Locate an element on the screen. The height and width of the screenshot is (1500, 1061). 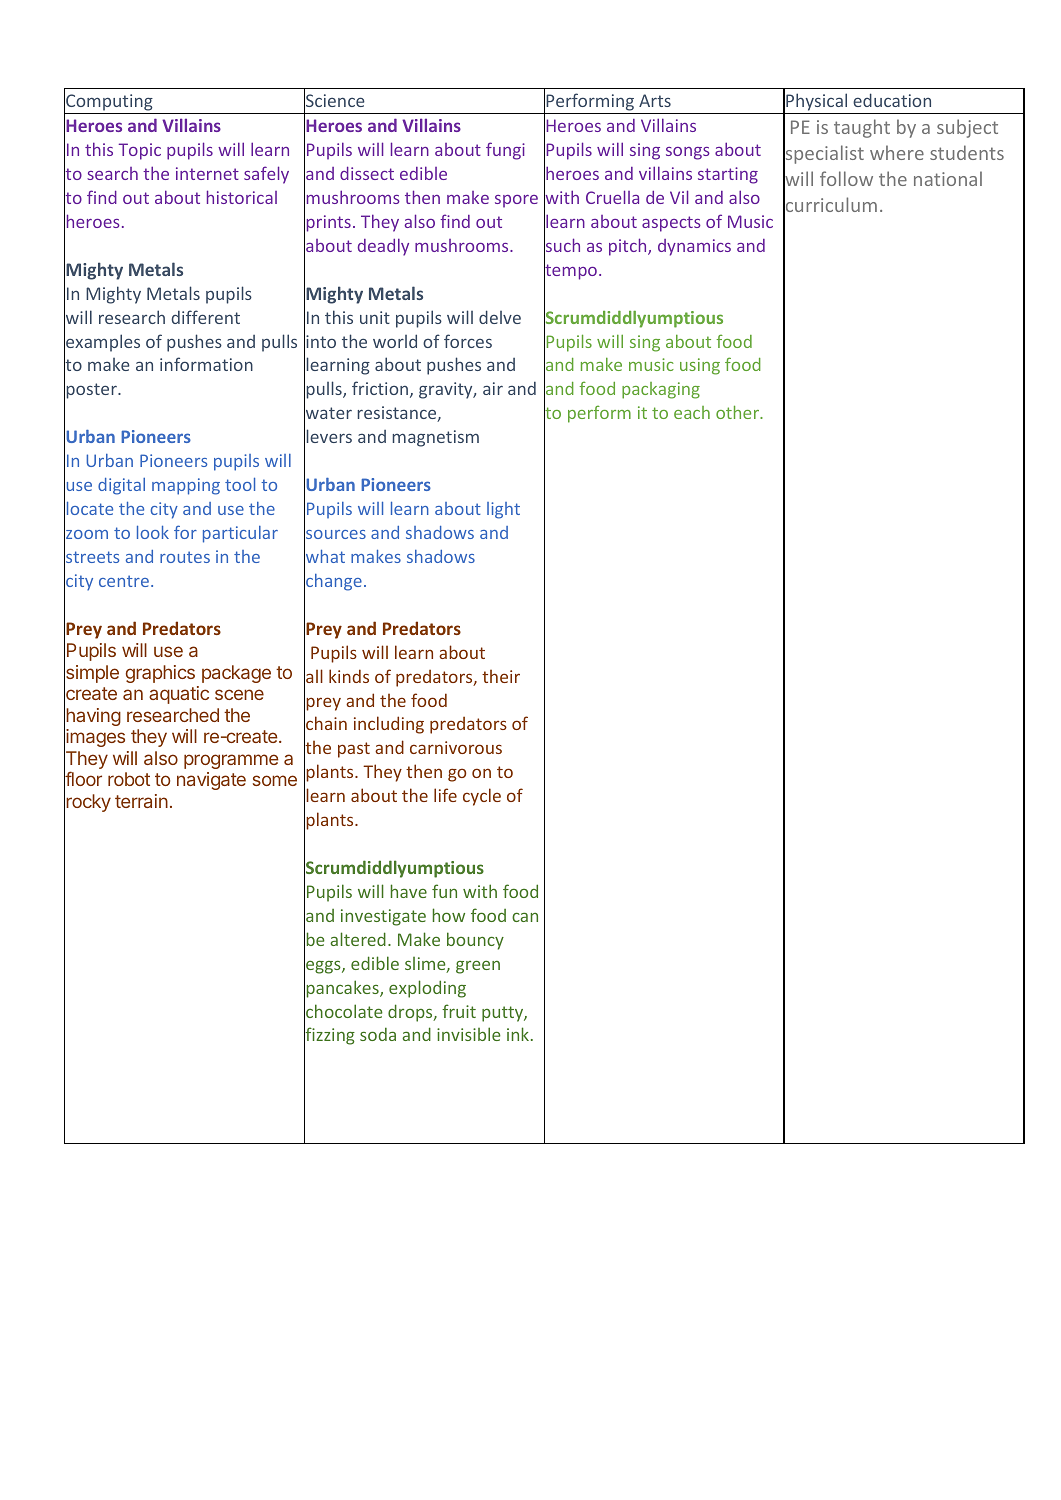
fizzing is located at coordinates (329, 1037).
